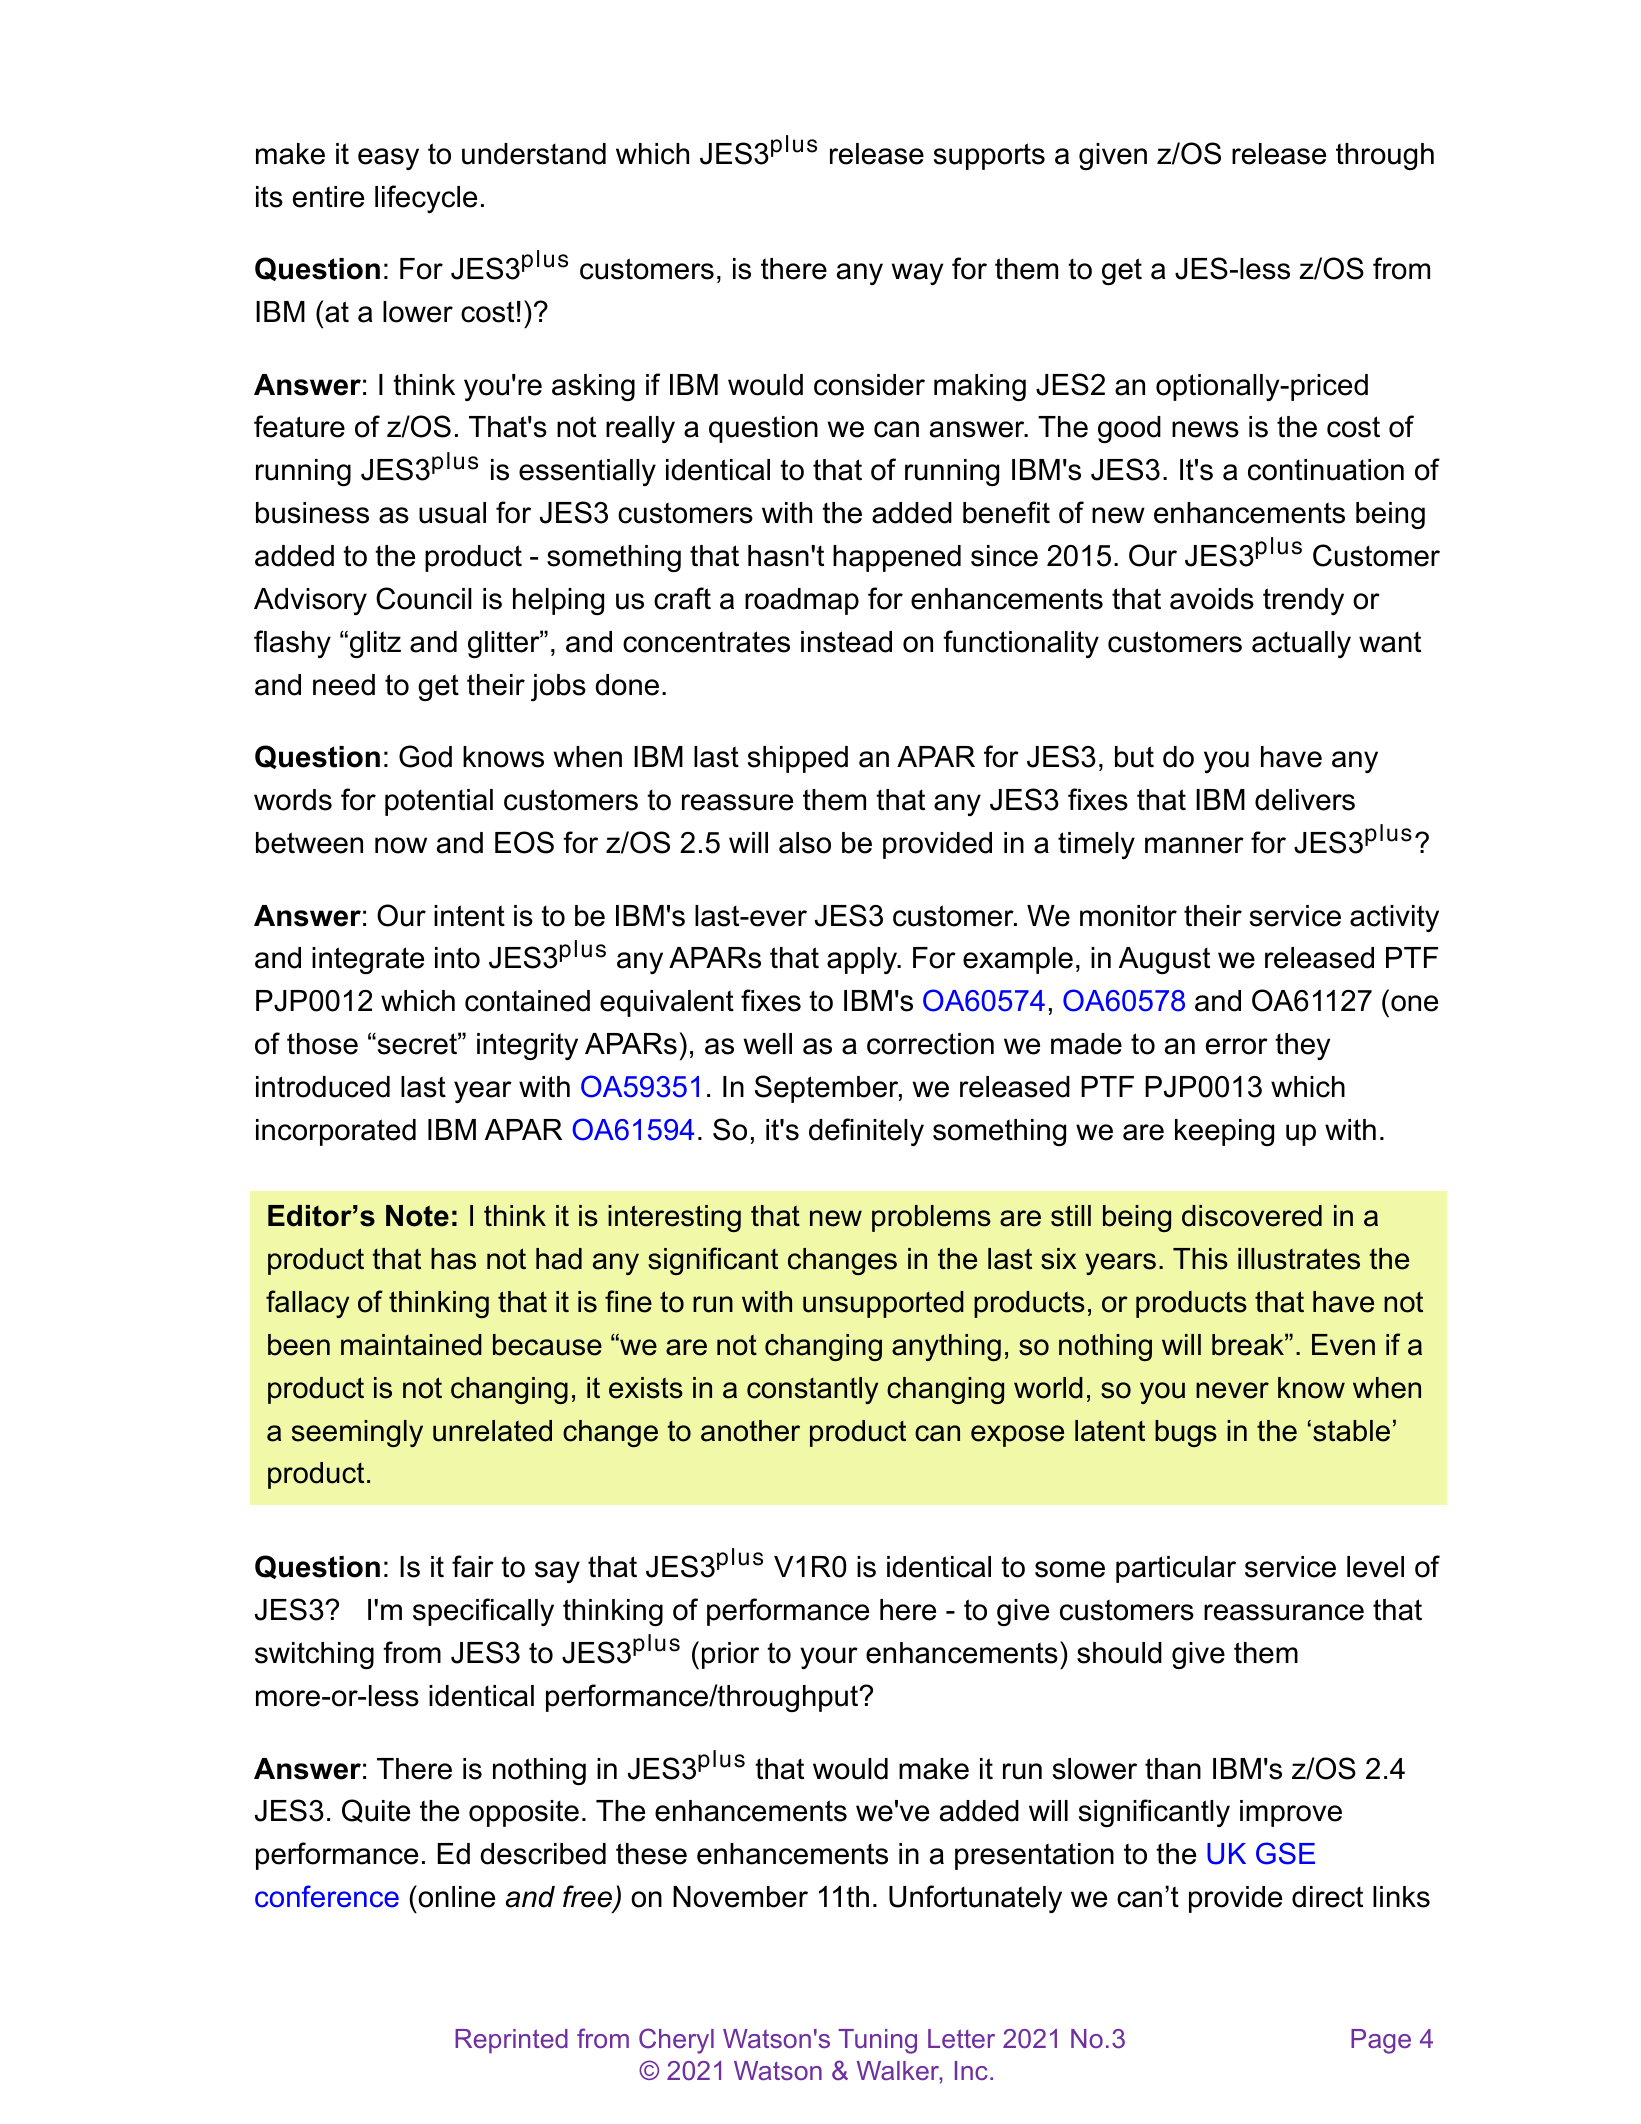  What do you see at coordinates (426, 199) in the screenshot?
I see `lifecycle` at bounding box center [426, 199].
